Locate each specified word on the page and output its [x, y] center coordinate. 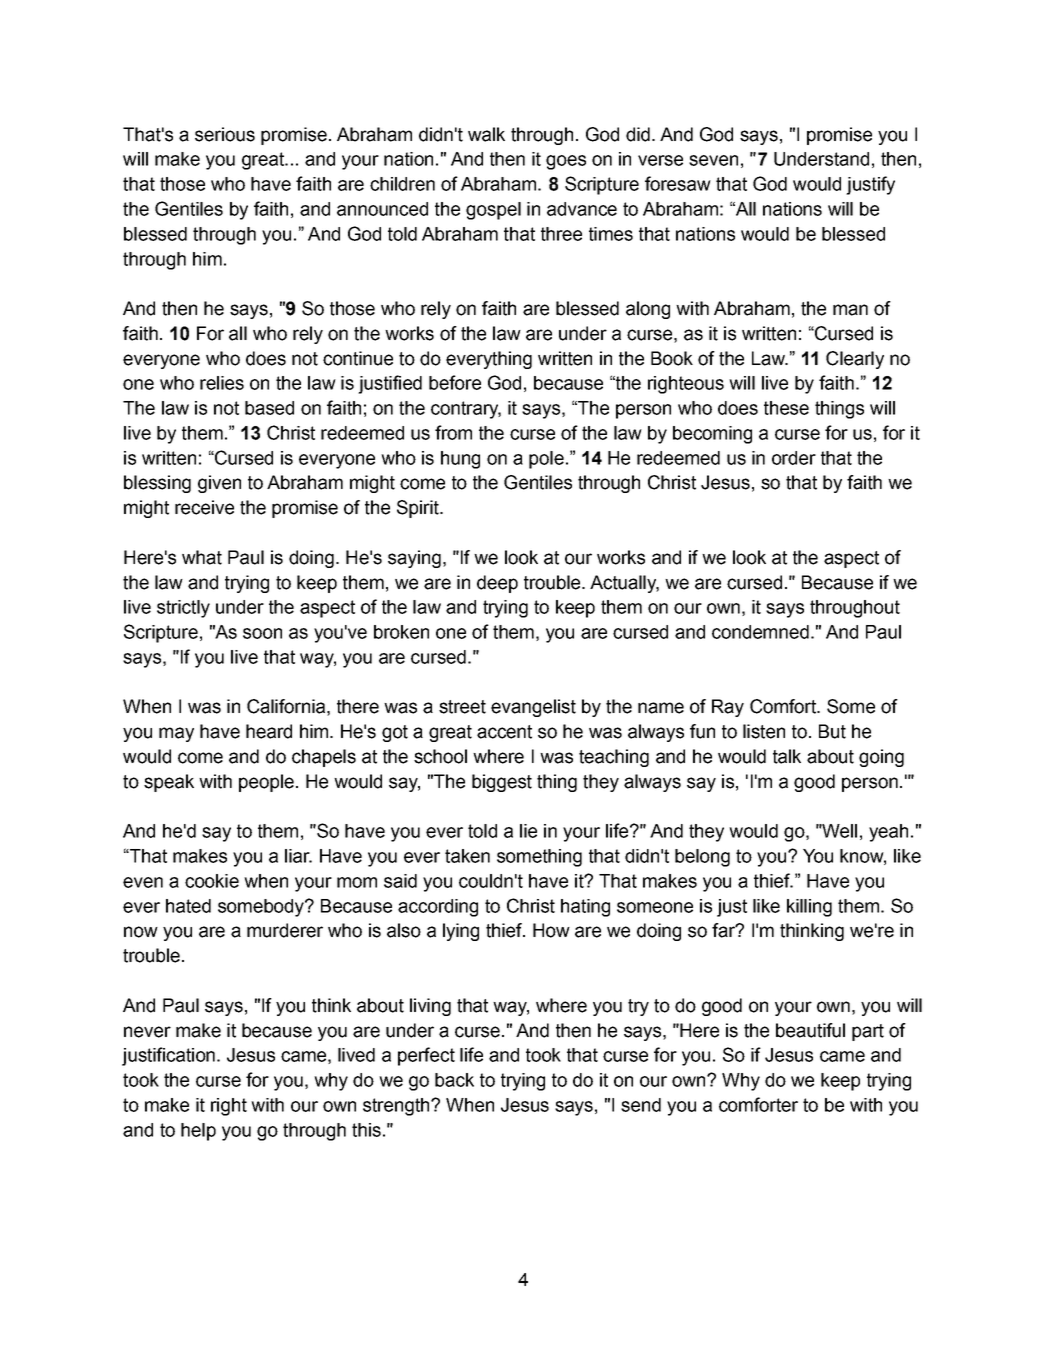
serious [225, 134]
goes [566, 162]
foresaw [678, 183]
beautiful [810, 1030]
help [198, 1132]
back [454, 1080]
